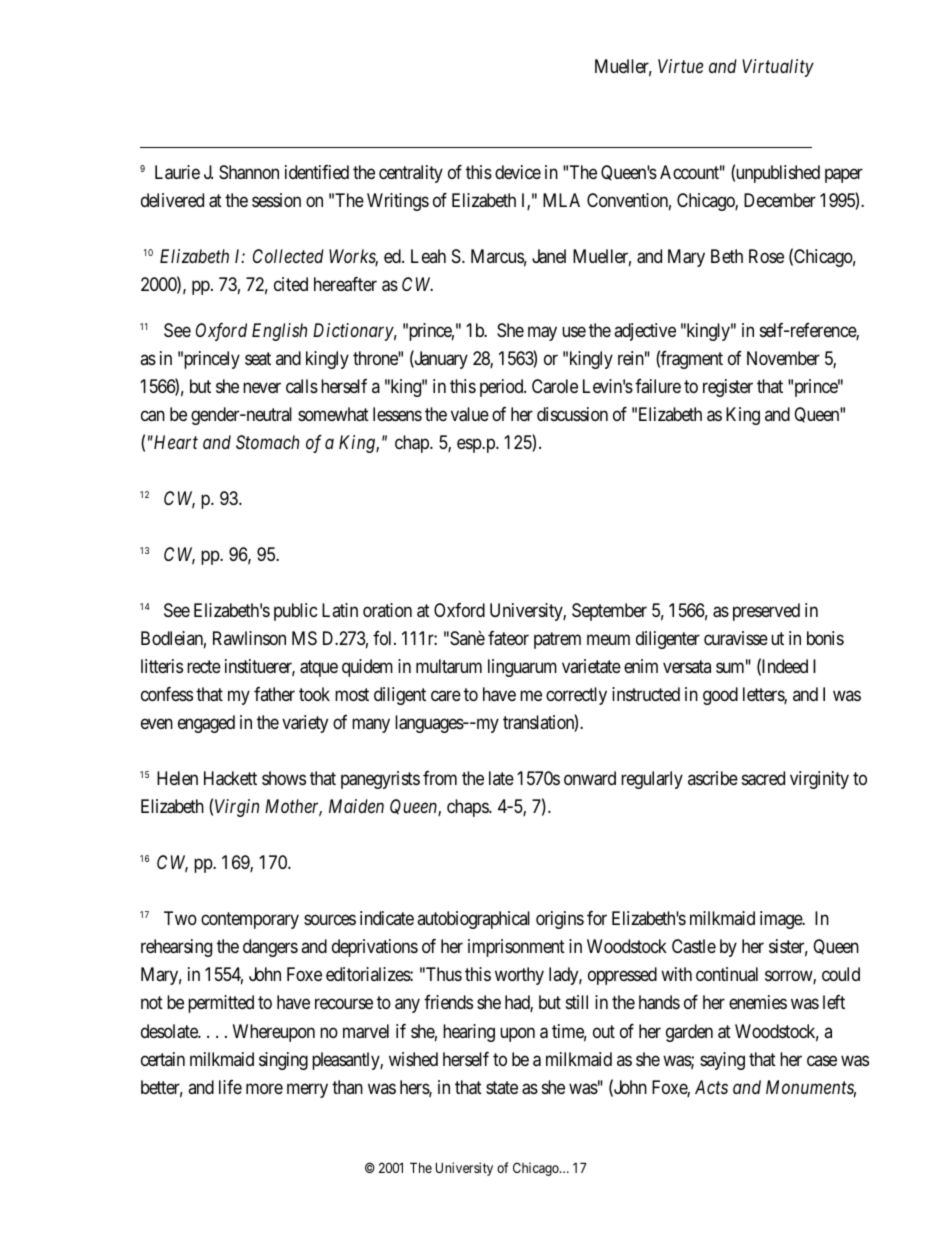 This screenshot has width=952, height=1233. Describe the element at coordinates (782, 920) in the screenshot. I see `image` at that location.
